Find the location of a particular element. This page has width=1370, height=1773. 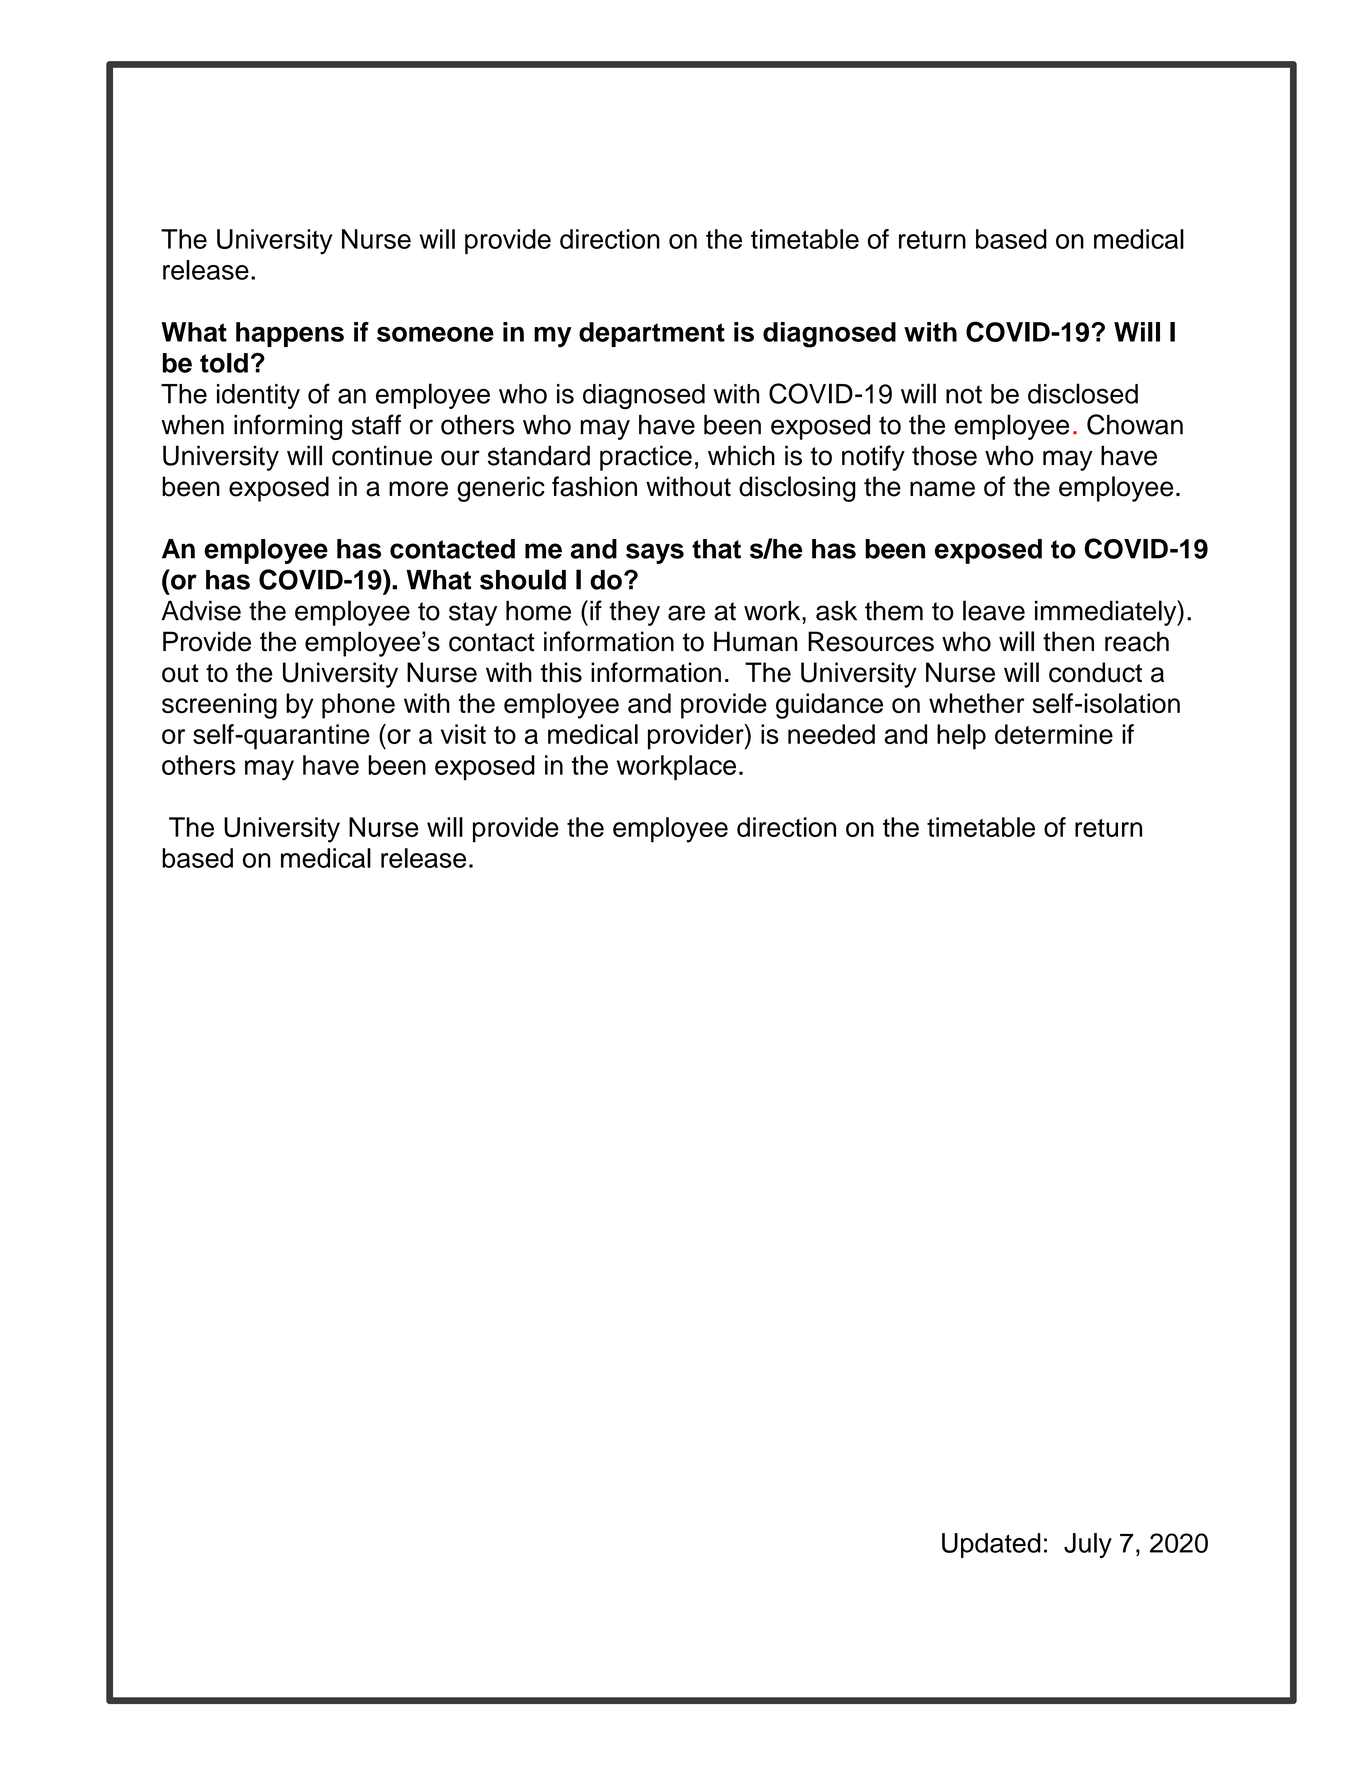

happens is located at coordinates (290, 334).
